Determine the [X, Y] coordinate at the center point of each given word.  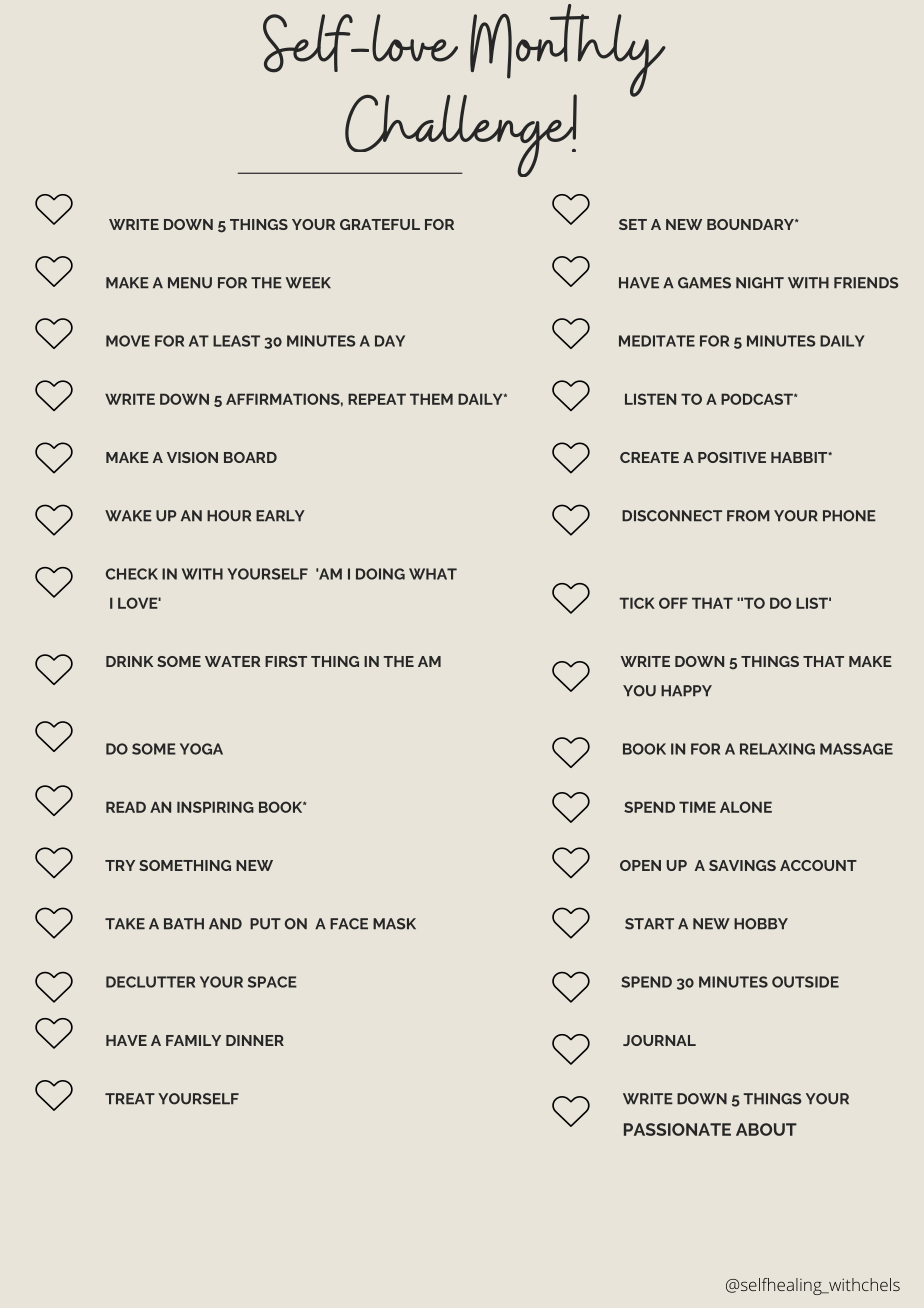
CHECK [132, 574]
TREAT [130, 1098]
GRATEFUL [380, 224]
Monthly [568, 51]
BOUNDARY [751, 224]
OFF [673, 603]
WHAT [433, 574]
